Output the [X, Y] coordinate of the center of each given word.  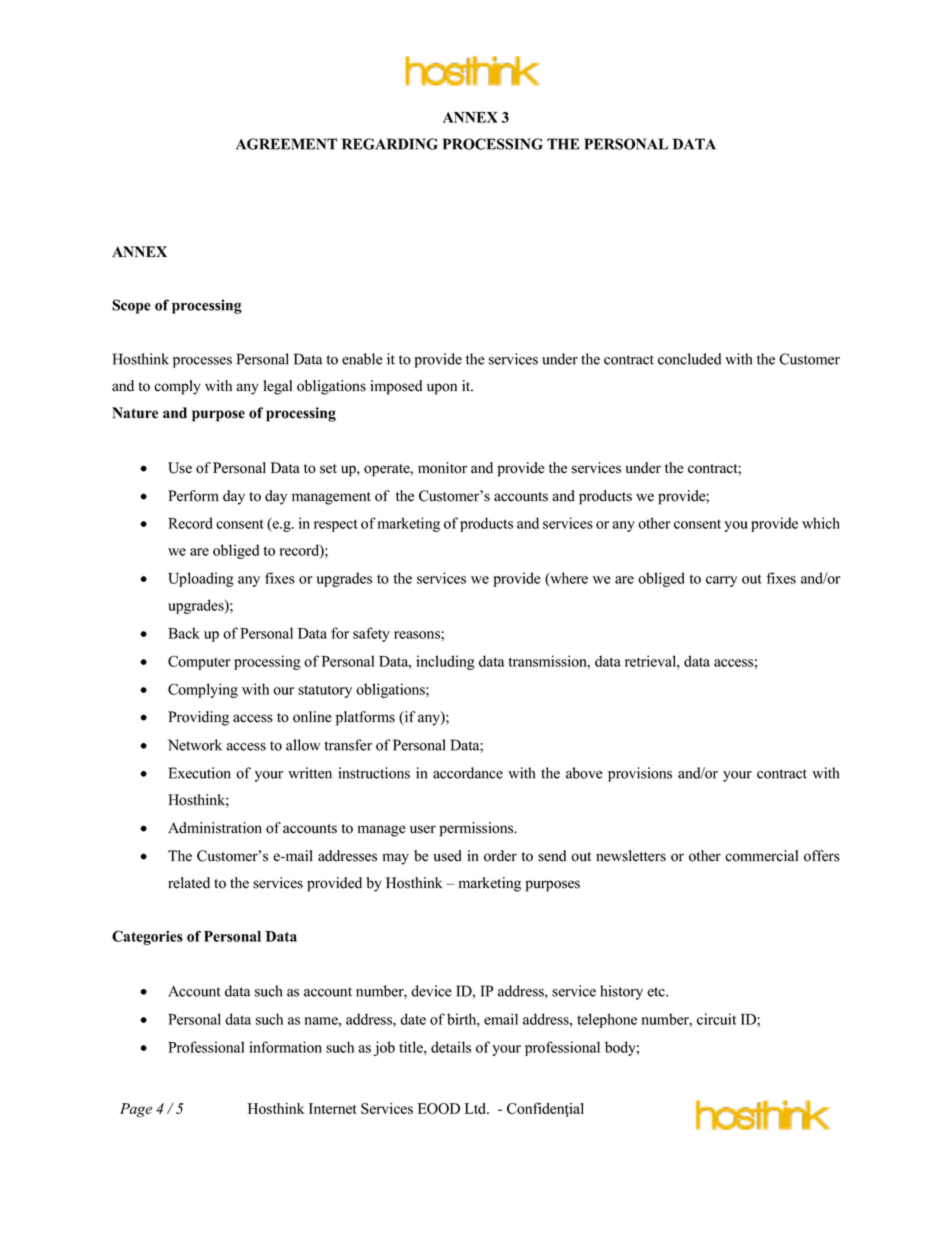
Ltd [476, 1108]
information [285, 1047]
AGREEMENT [286, 144]
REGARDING [390, 144]
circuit [716, 1019]
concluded [689, 359]
